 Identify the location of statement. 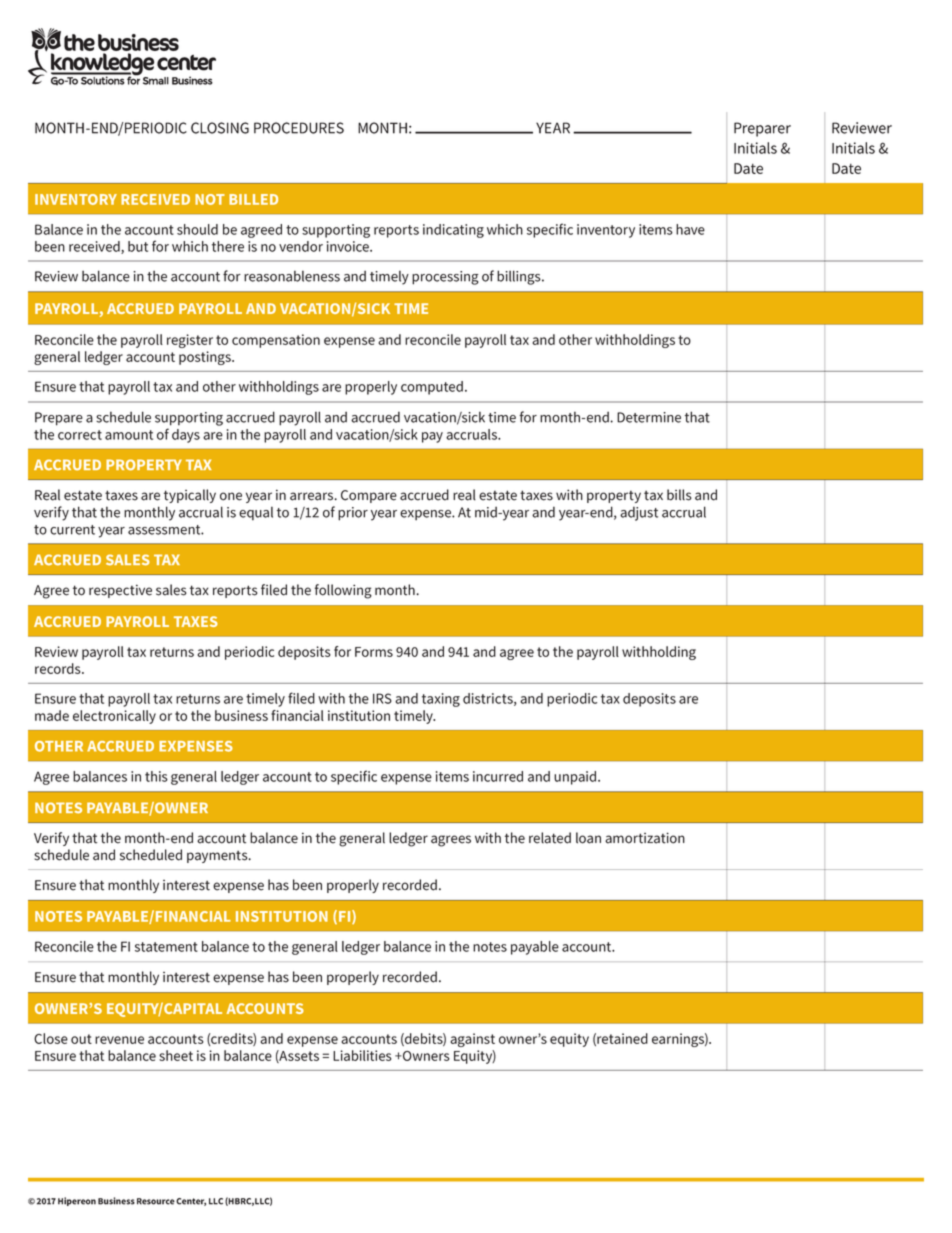
(166, 947).
